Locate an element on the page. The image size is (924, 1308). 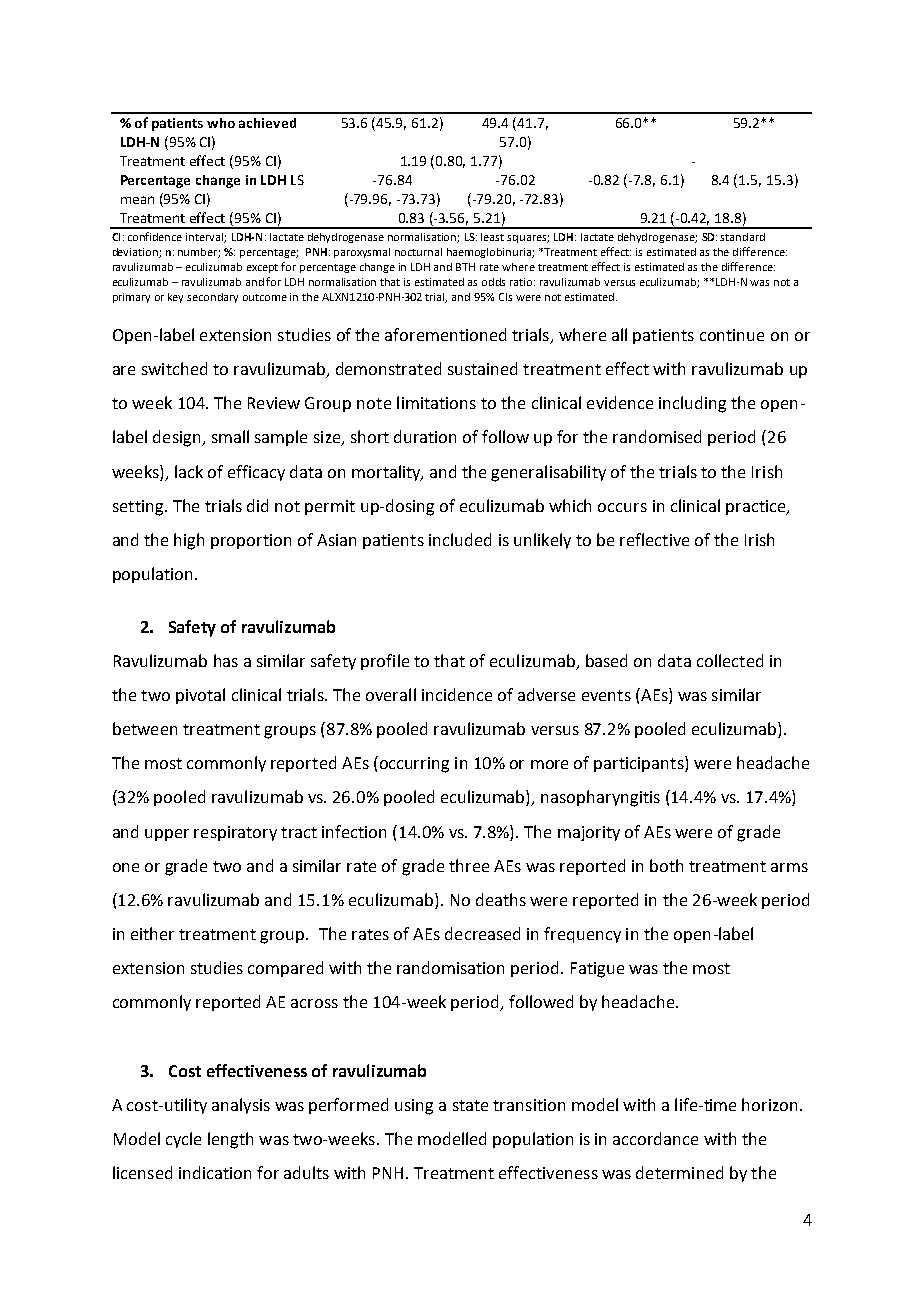
three is located at coordinates (469, 865).
